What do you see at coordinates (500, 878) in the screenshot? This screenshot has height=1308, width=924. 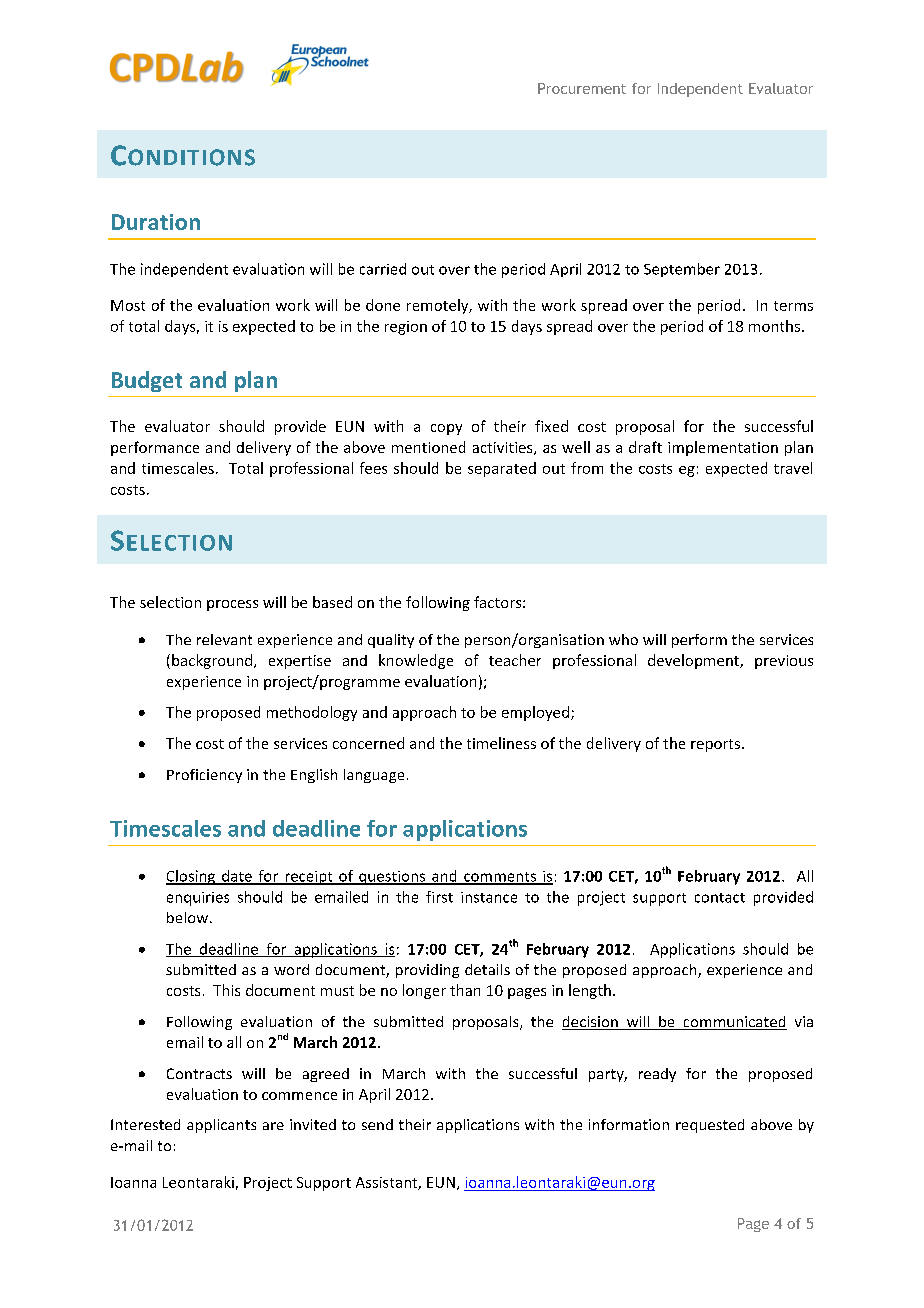 I see `comments` at bounding box center [500, 878].
